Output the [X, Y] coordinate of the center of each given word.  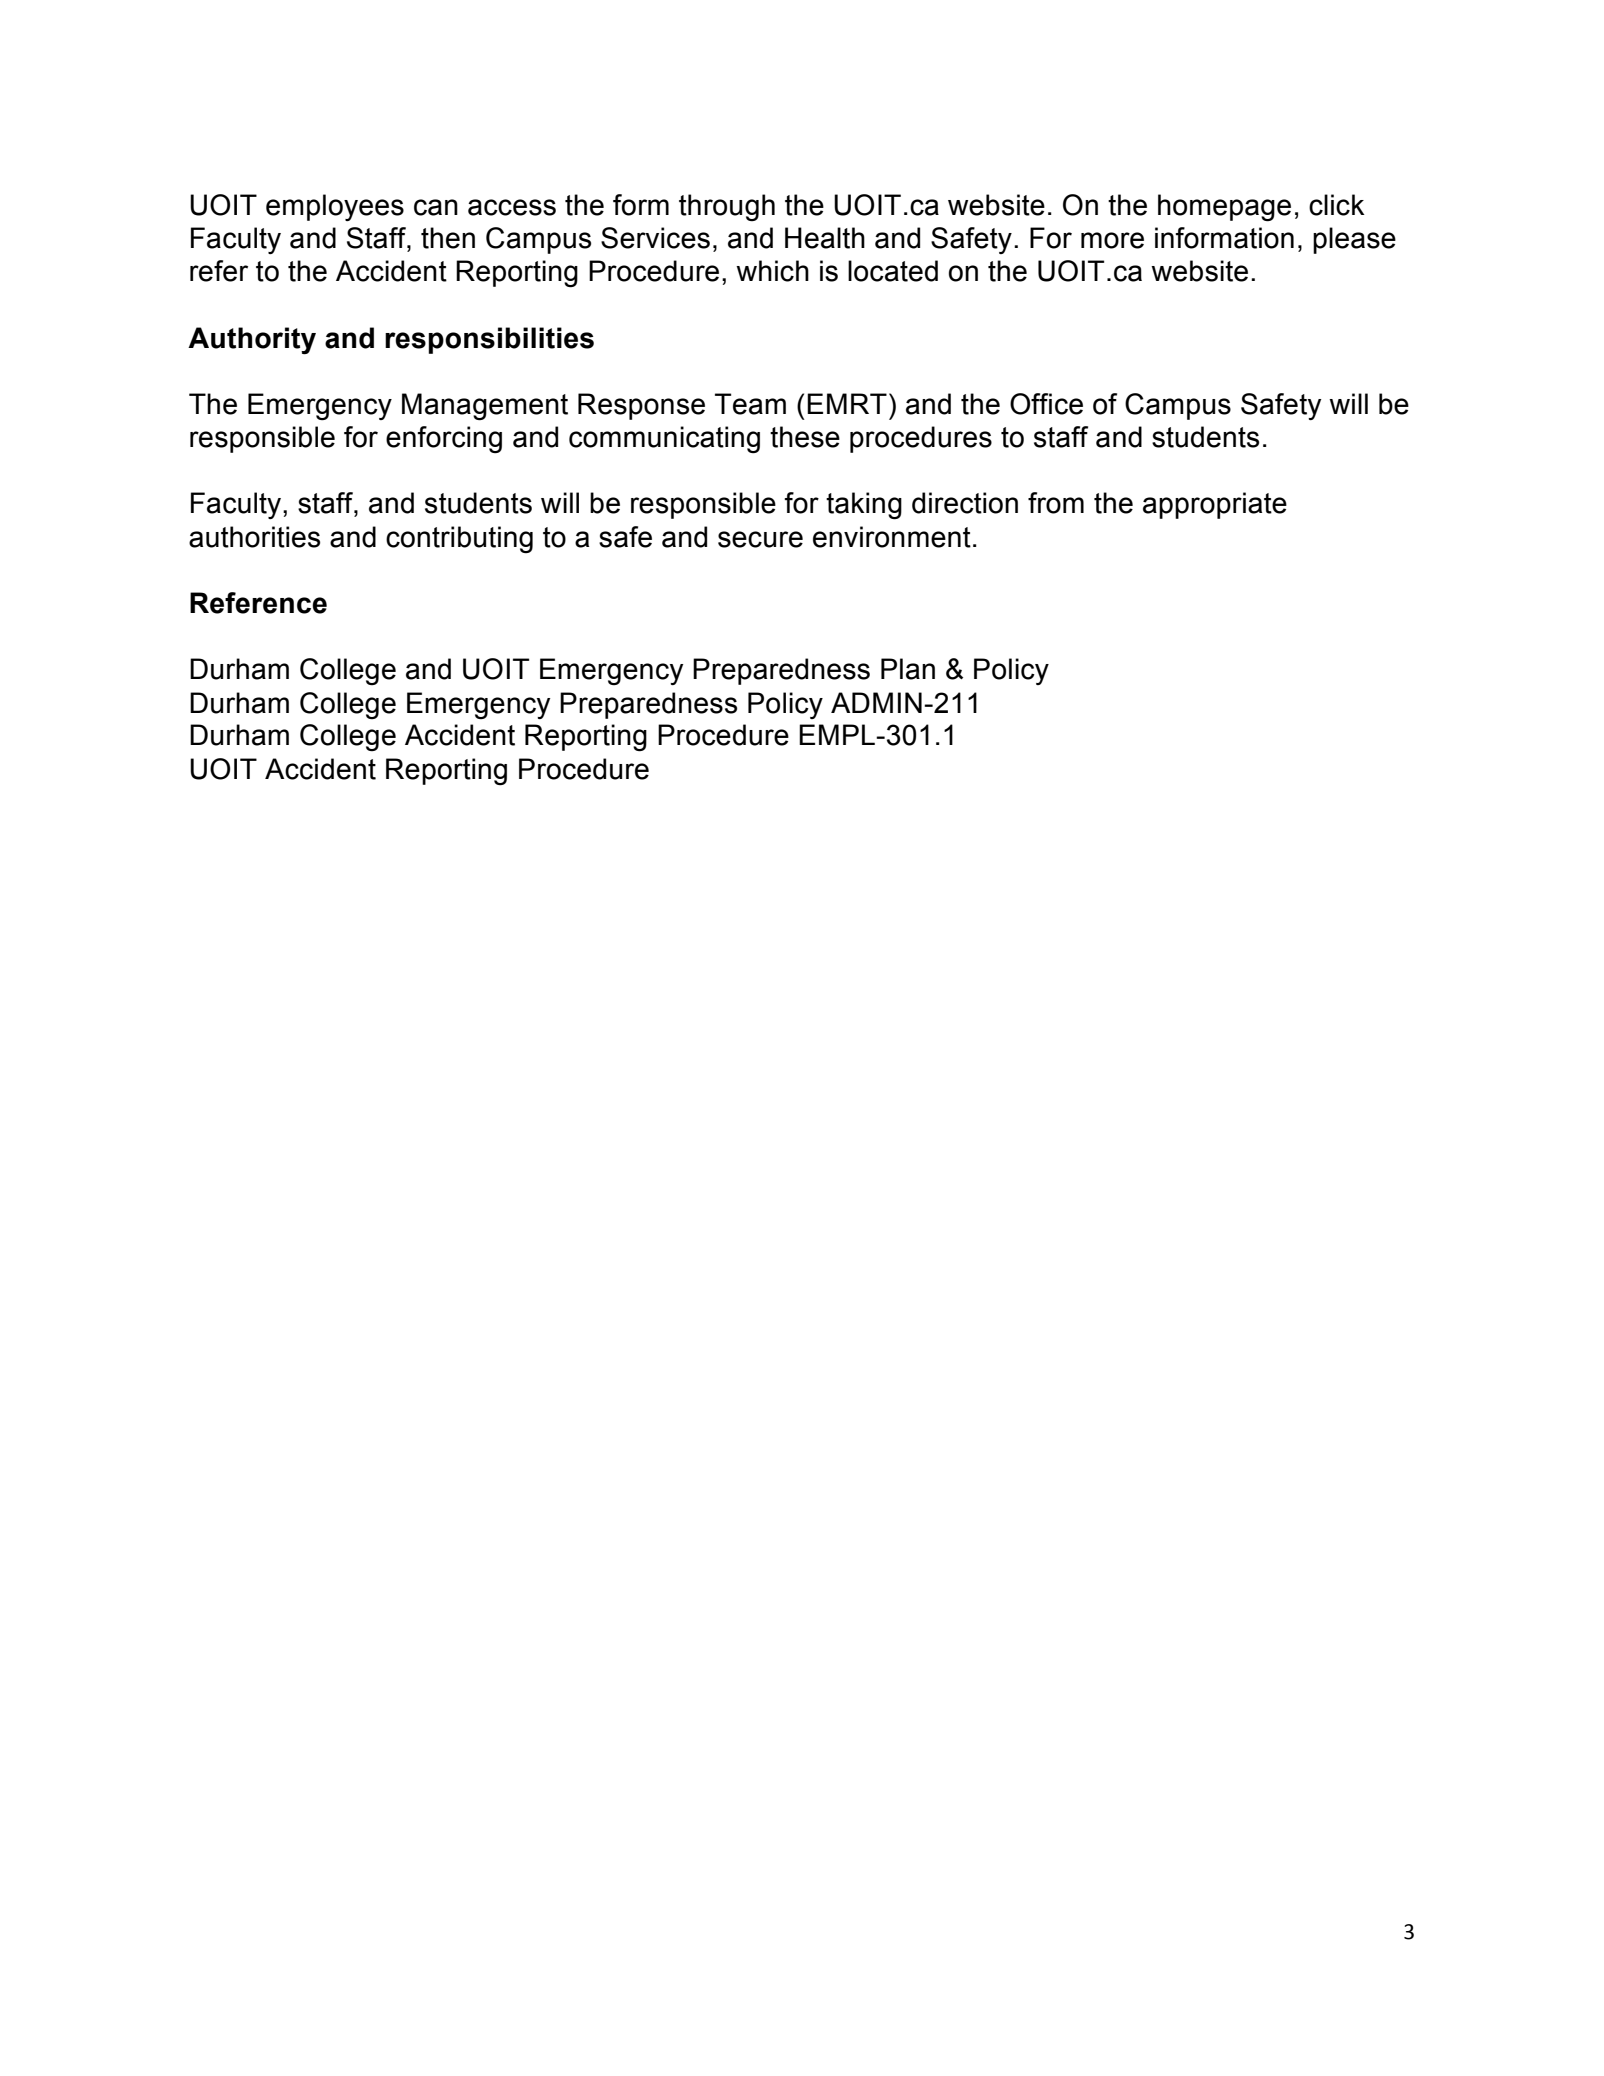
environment [892, 537]
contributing [459, 539]
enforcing [444, 440]
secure [760, 539]
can [436, 207]
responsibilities [489, 340]
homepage [1224, 208]
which [772, 271]
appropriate [1215, 505]
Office [1046, 404]
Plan [908, 669]
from [1056, 503]
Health [825, 238]
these [805, 437]
